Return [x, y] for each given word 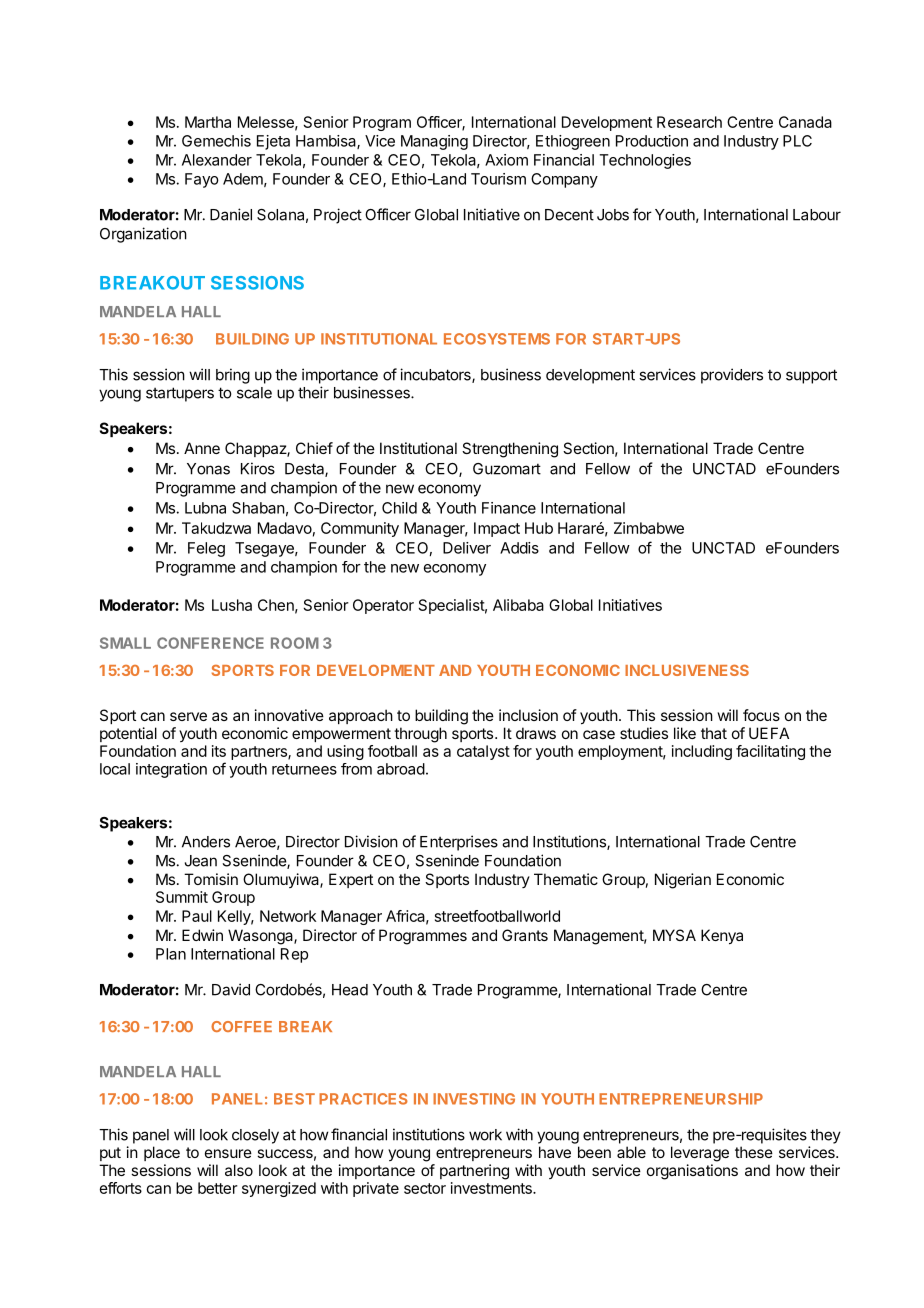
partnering [474, 1172]
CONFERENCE [210, 643]
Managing [434, 142]
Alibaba [518, 605]
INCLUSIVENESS [687, 670]
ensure [228, 1153]
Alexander [217, 160]
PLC [797, 141]
